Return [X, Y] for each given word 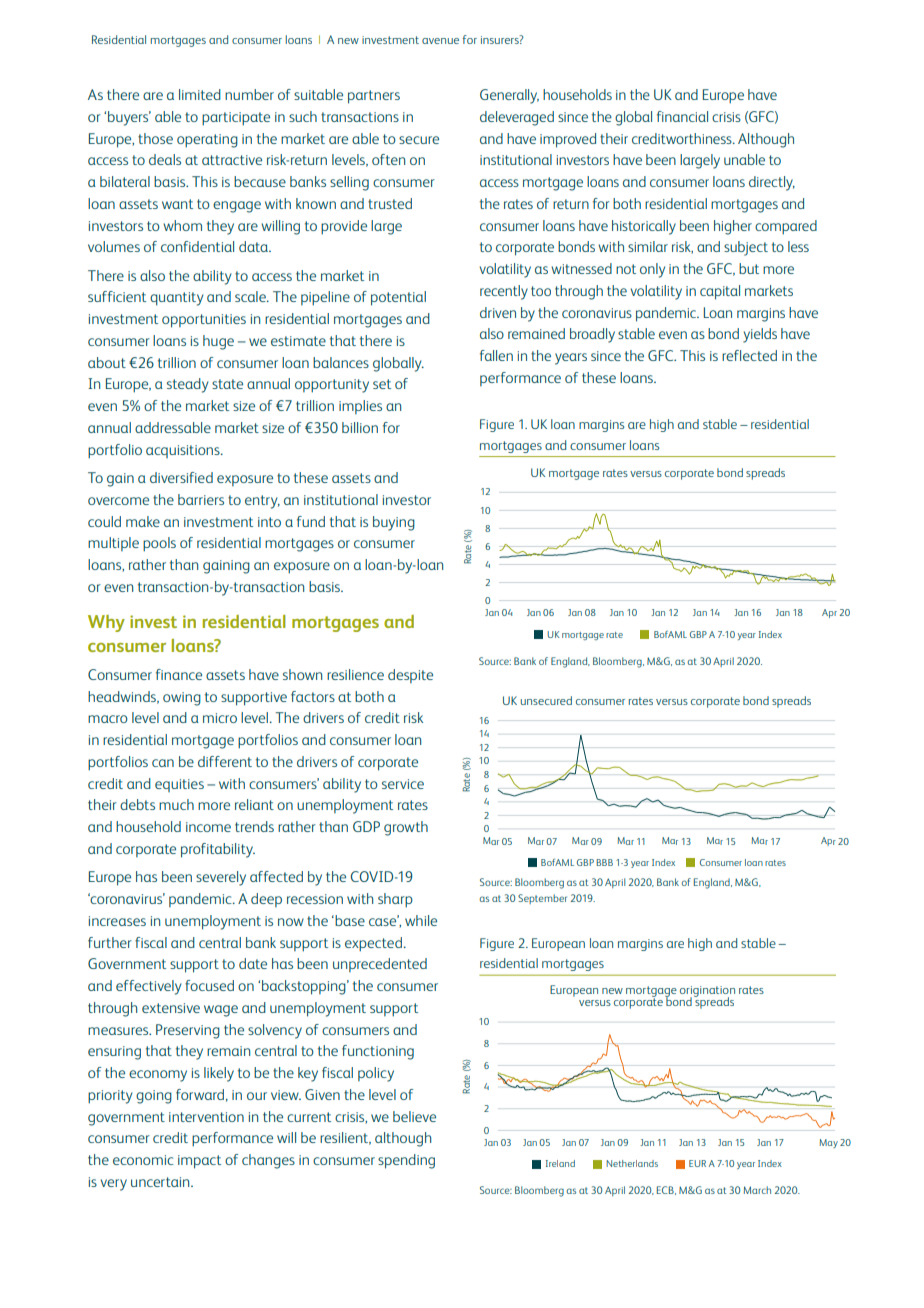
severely [221, 878]
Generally [509, 96]
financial [682, 116]
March [757, 1190]
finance [179, 674]
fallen [496, 355]
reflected [749, 355]
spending [406, 1161]
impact [199, 1162]
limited [200, 94]
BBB [604, 862]
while [421, 920]
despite [410, 676]
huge [218, 342]
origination [707, 992]
